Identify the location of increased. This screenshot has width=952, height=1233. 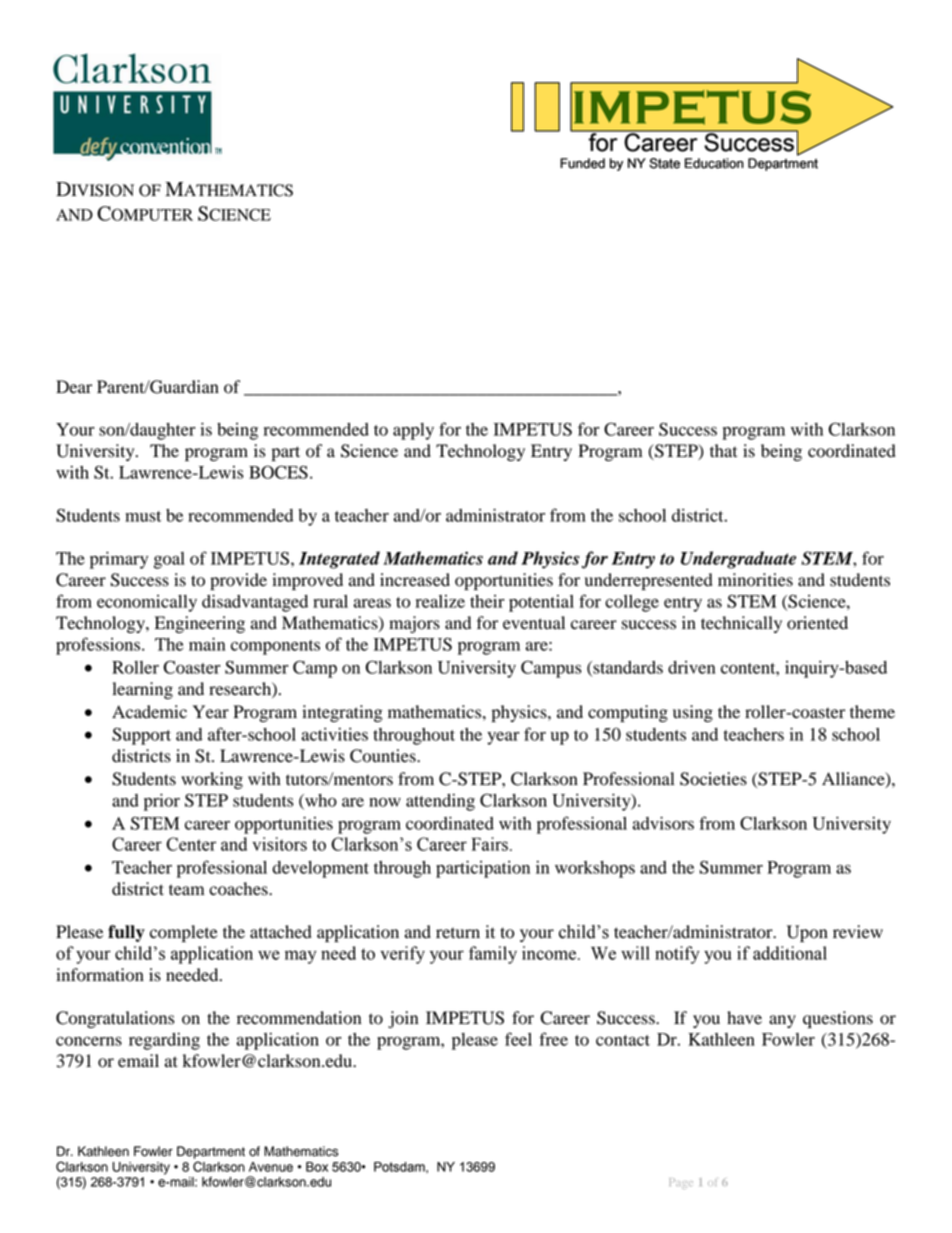
(415, 580).
